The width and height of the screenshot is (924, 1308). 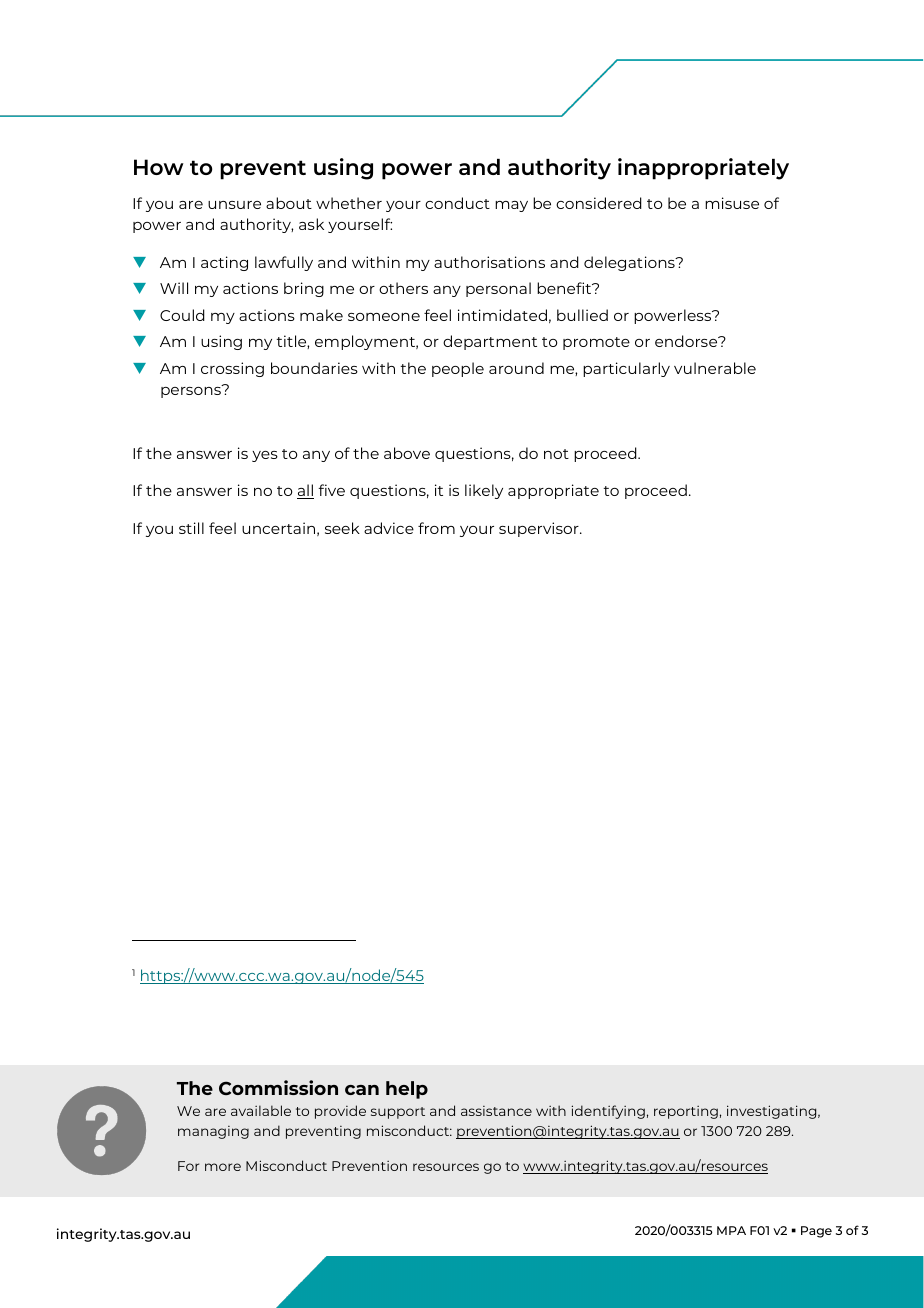 What do you see at coordinates (511, 206) in the screenshot?
I see `may` at bounding box center [511, 206].
